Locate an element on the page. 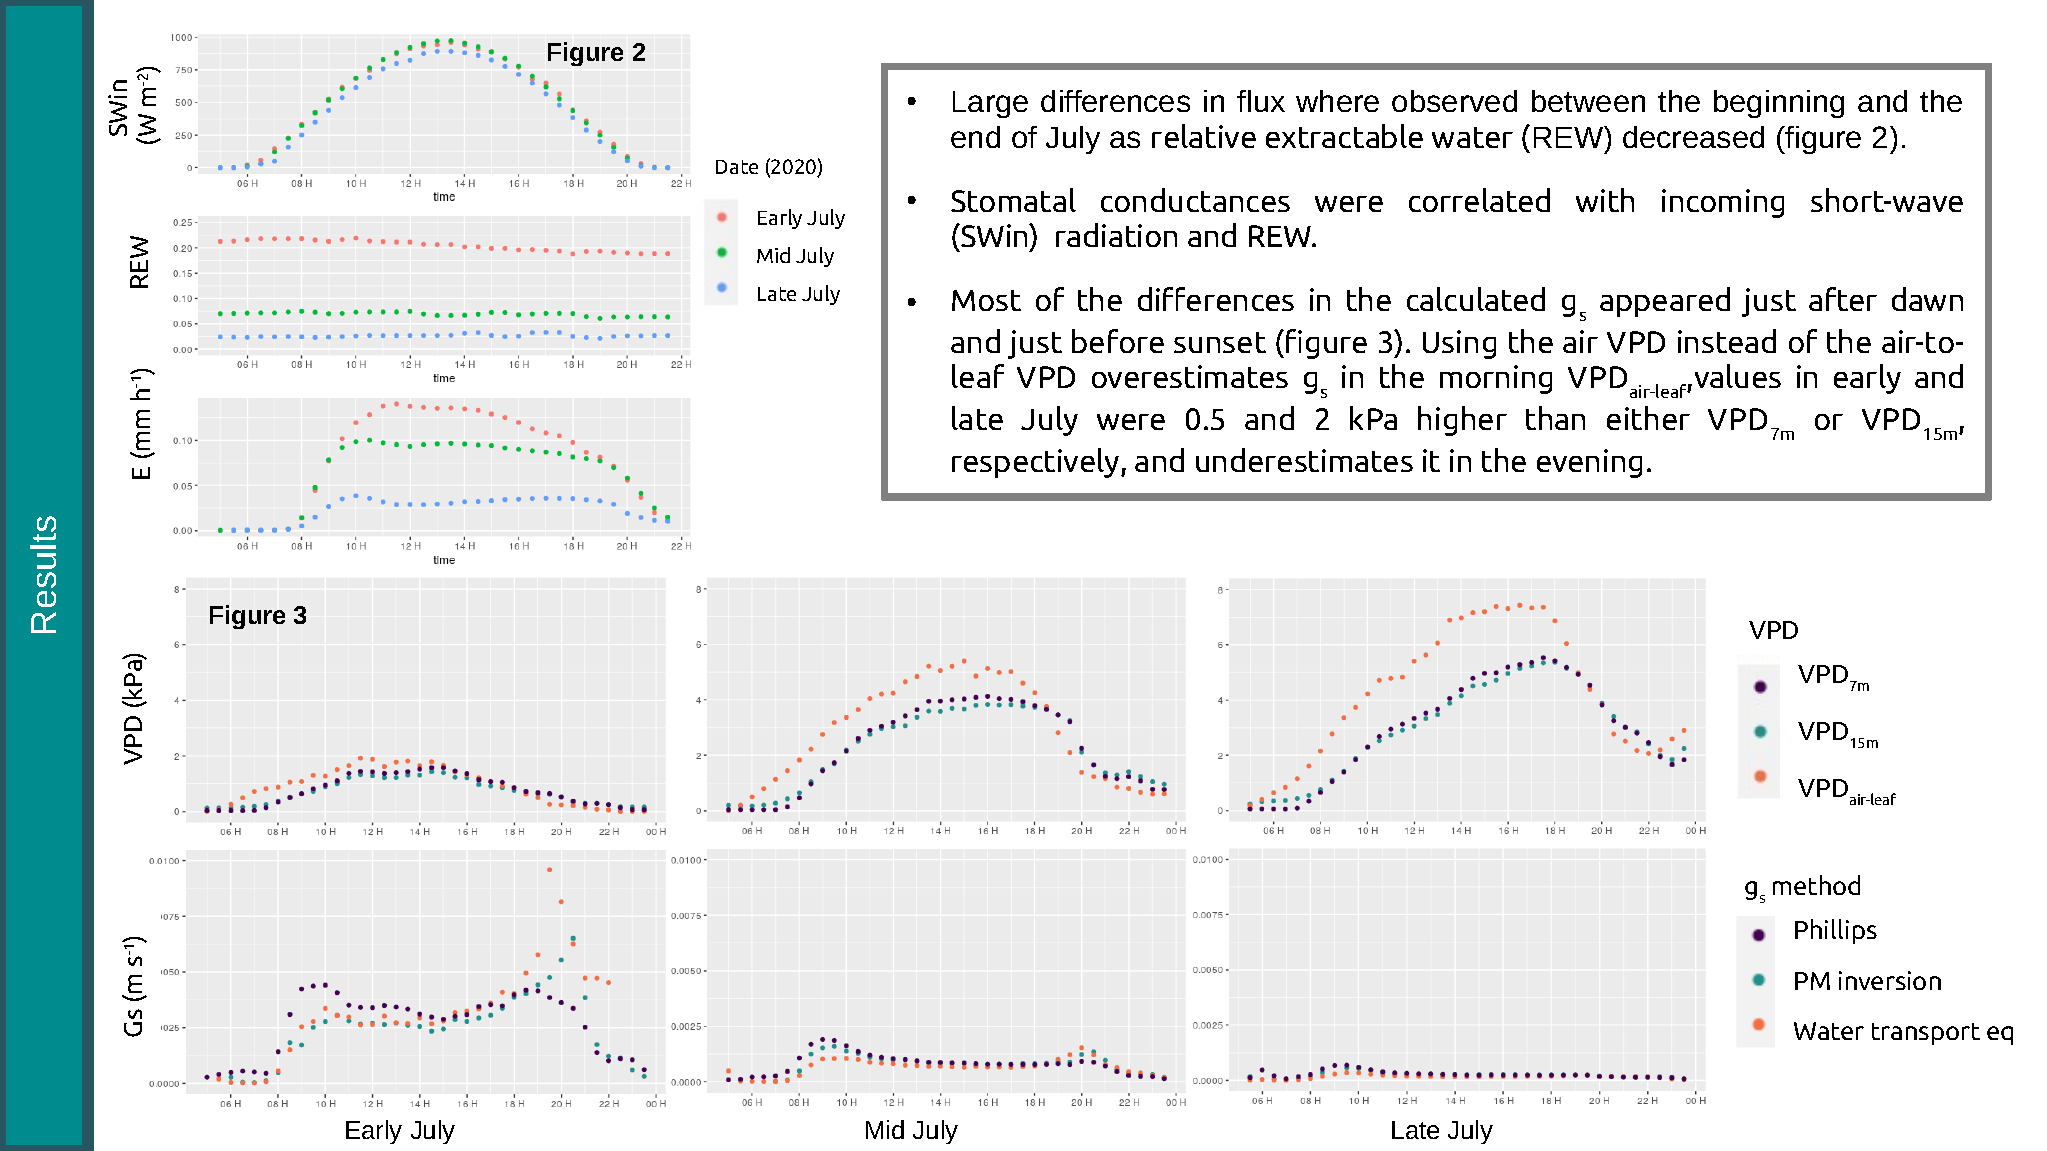  extractable is located at coordinates (1344, 136).
